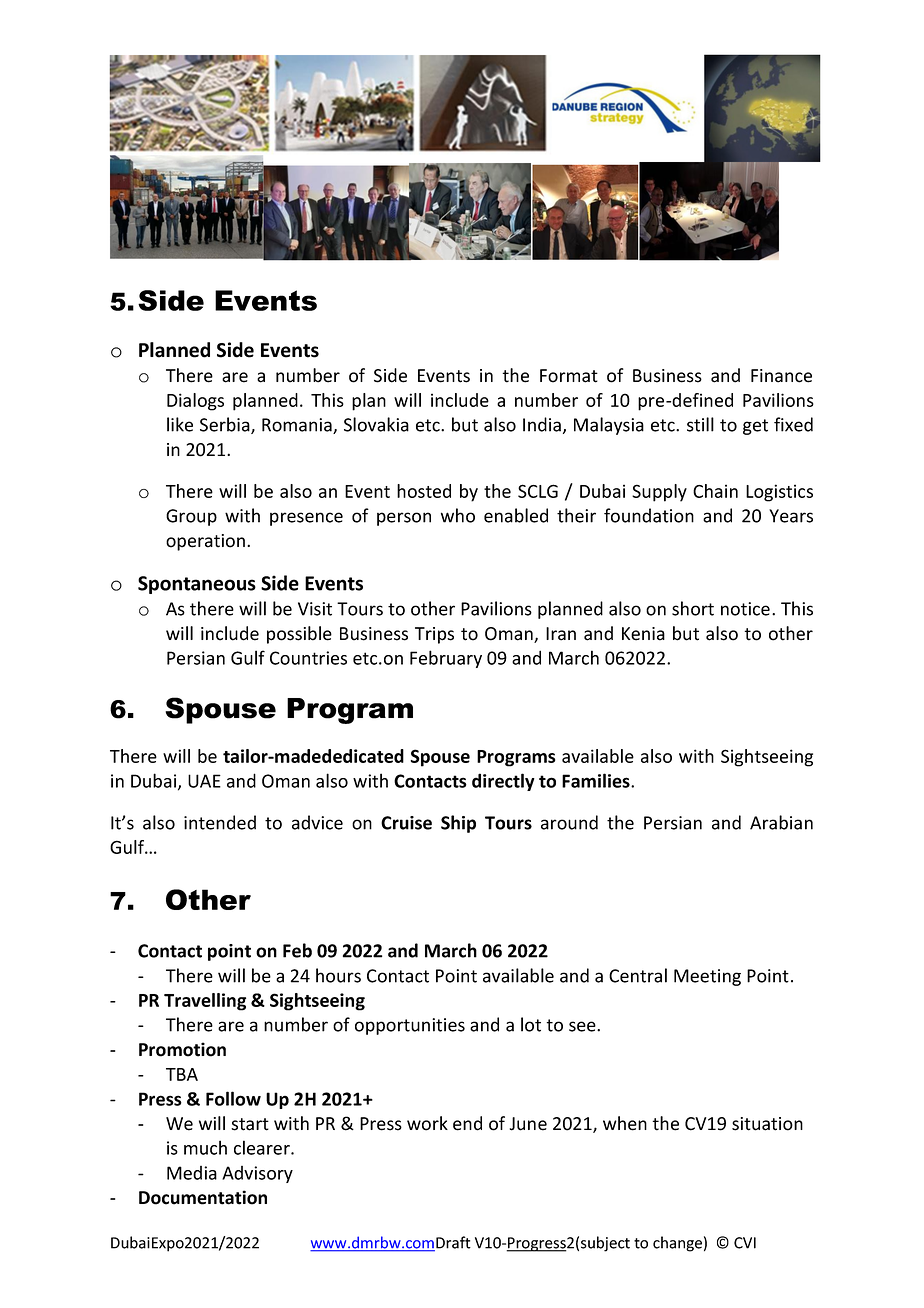  Describe the element at coordinates (531, 1024) in the screenshot. I see `lot` at that location.
